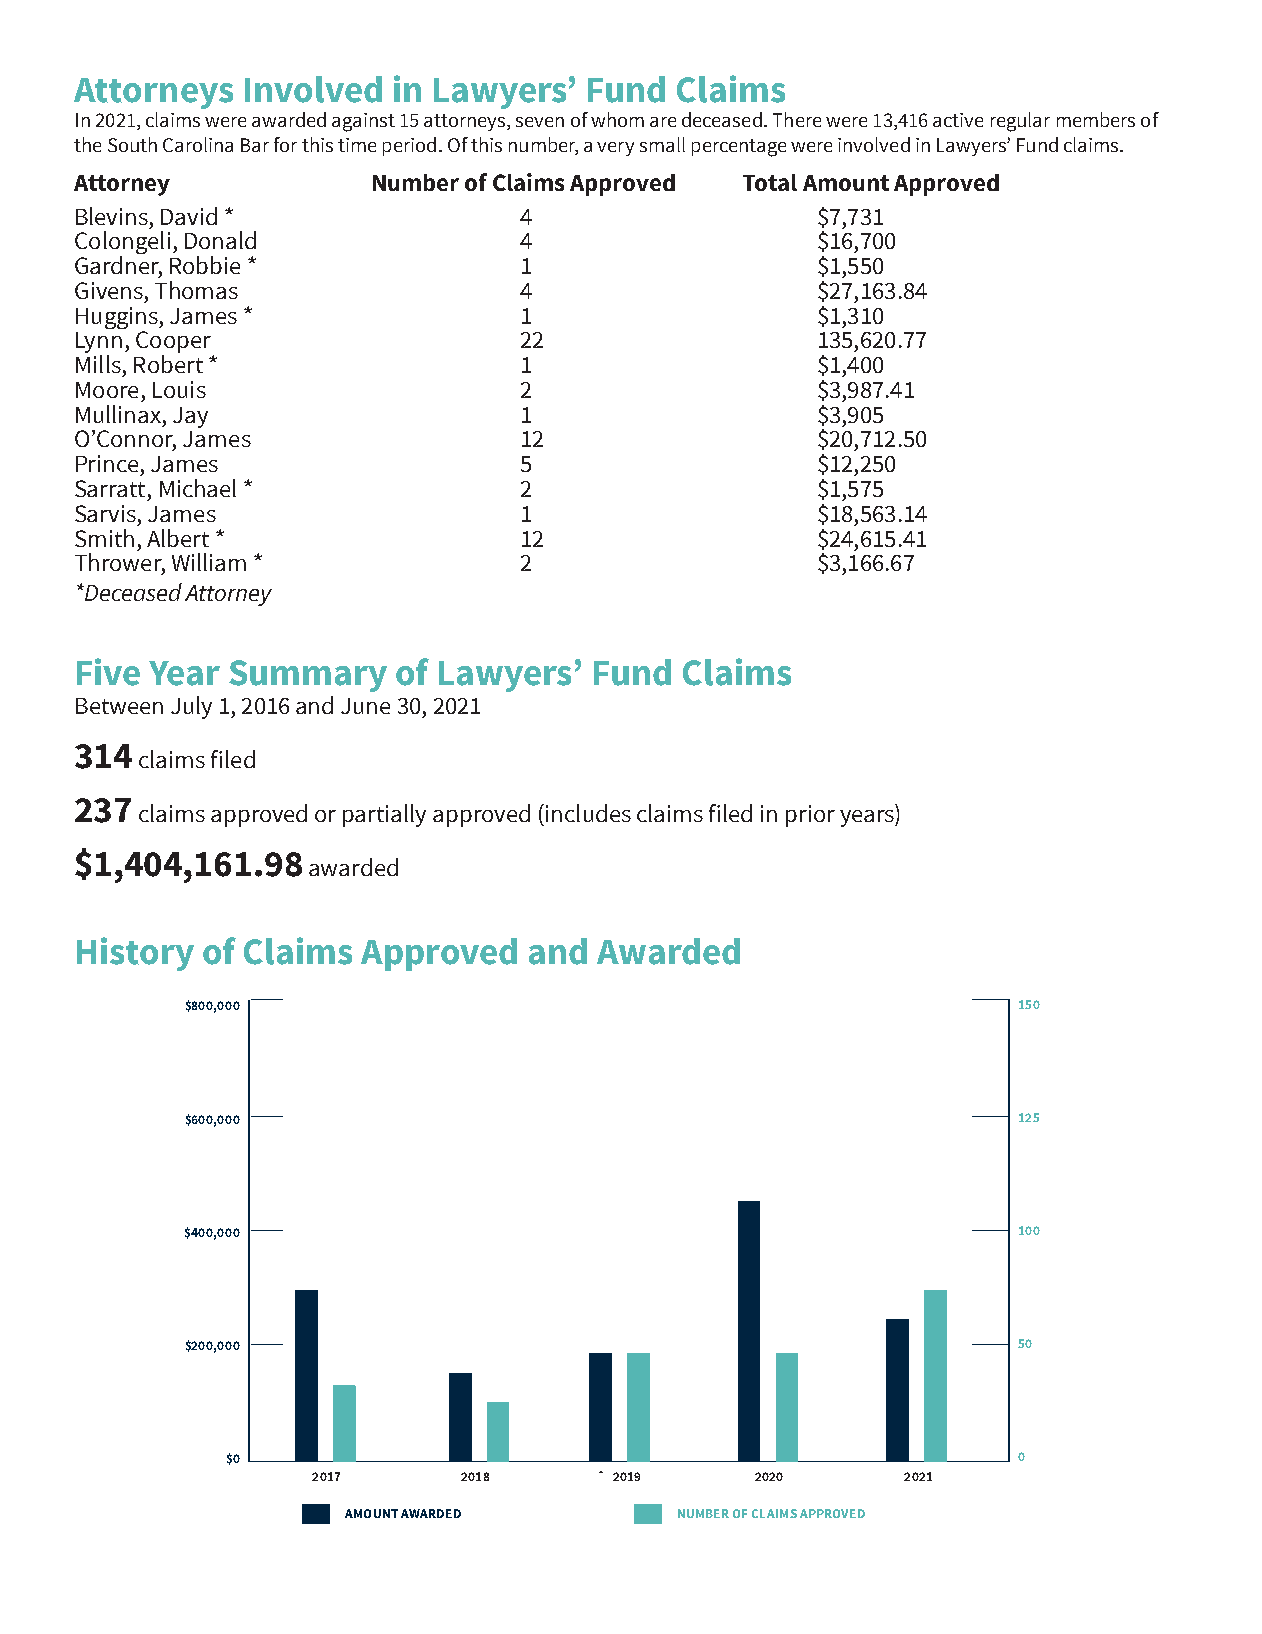 This image has width=1262, height=1634. I want to click on Albert, so click(178, 538).
